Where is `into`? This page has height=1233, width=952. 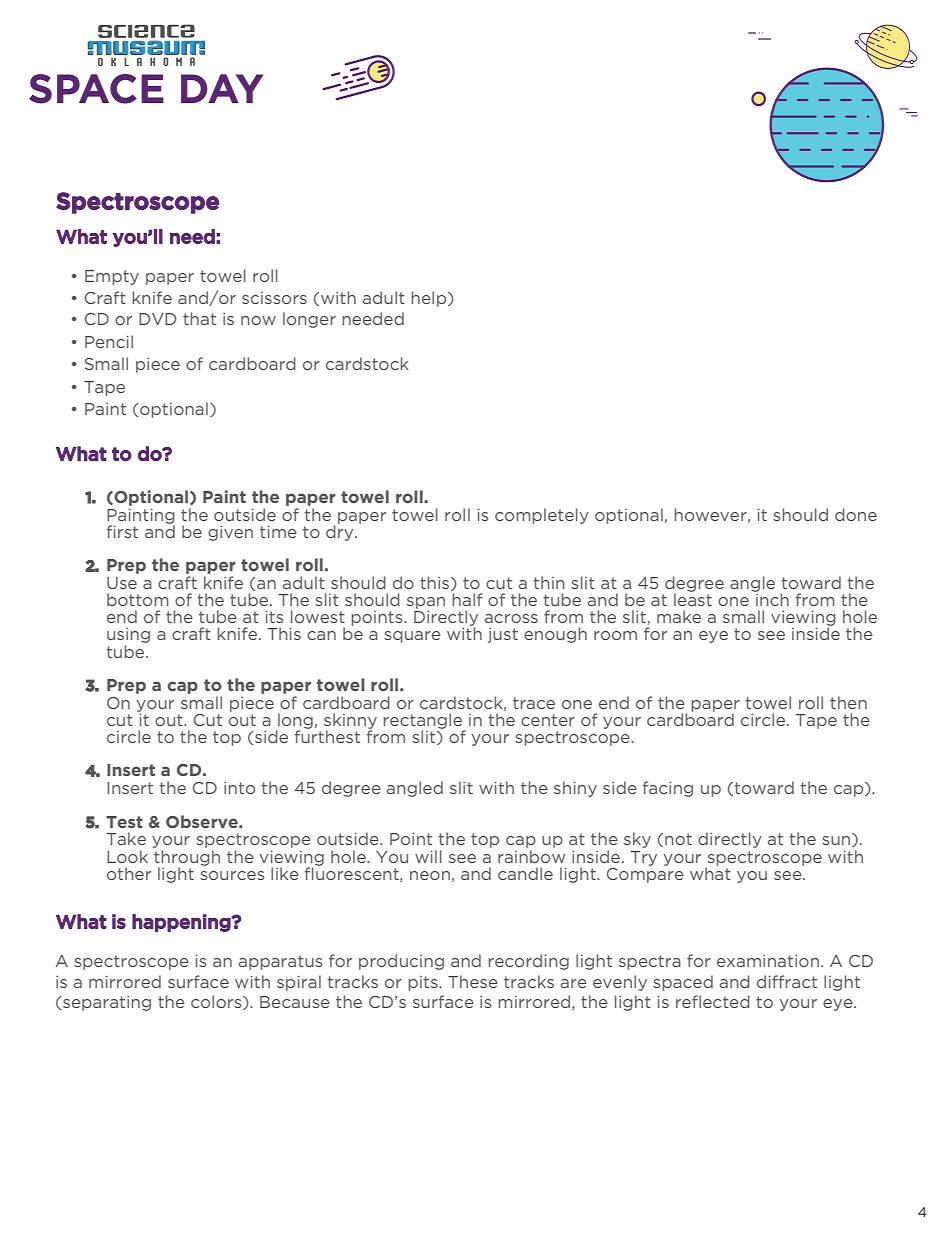
into is located at coordinates (239, 788).
